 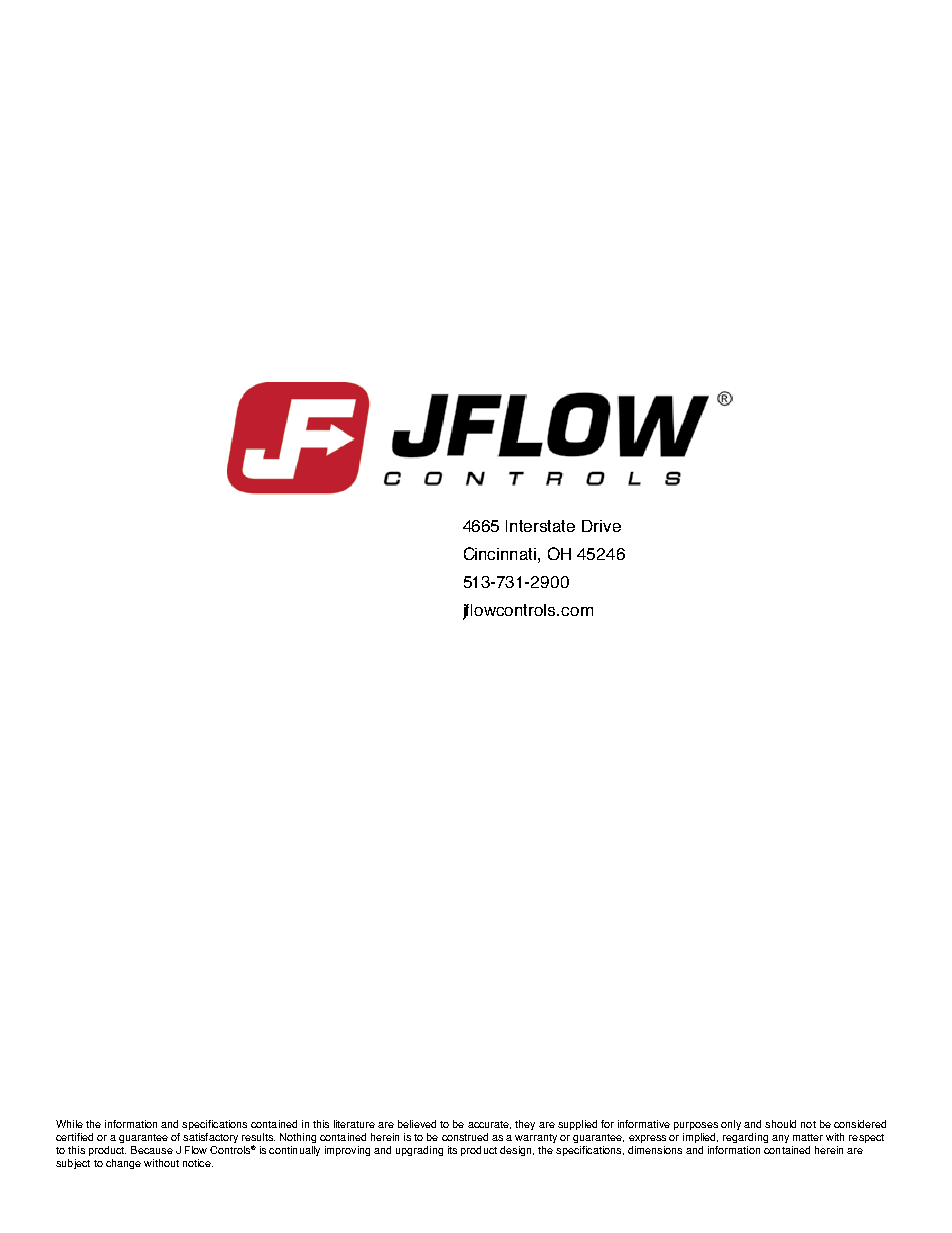 What do you see at coordinates (152, 1150) in the image?
I see `Because` at bounding box center [152, 1150].
